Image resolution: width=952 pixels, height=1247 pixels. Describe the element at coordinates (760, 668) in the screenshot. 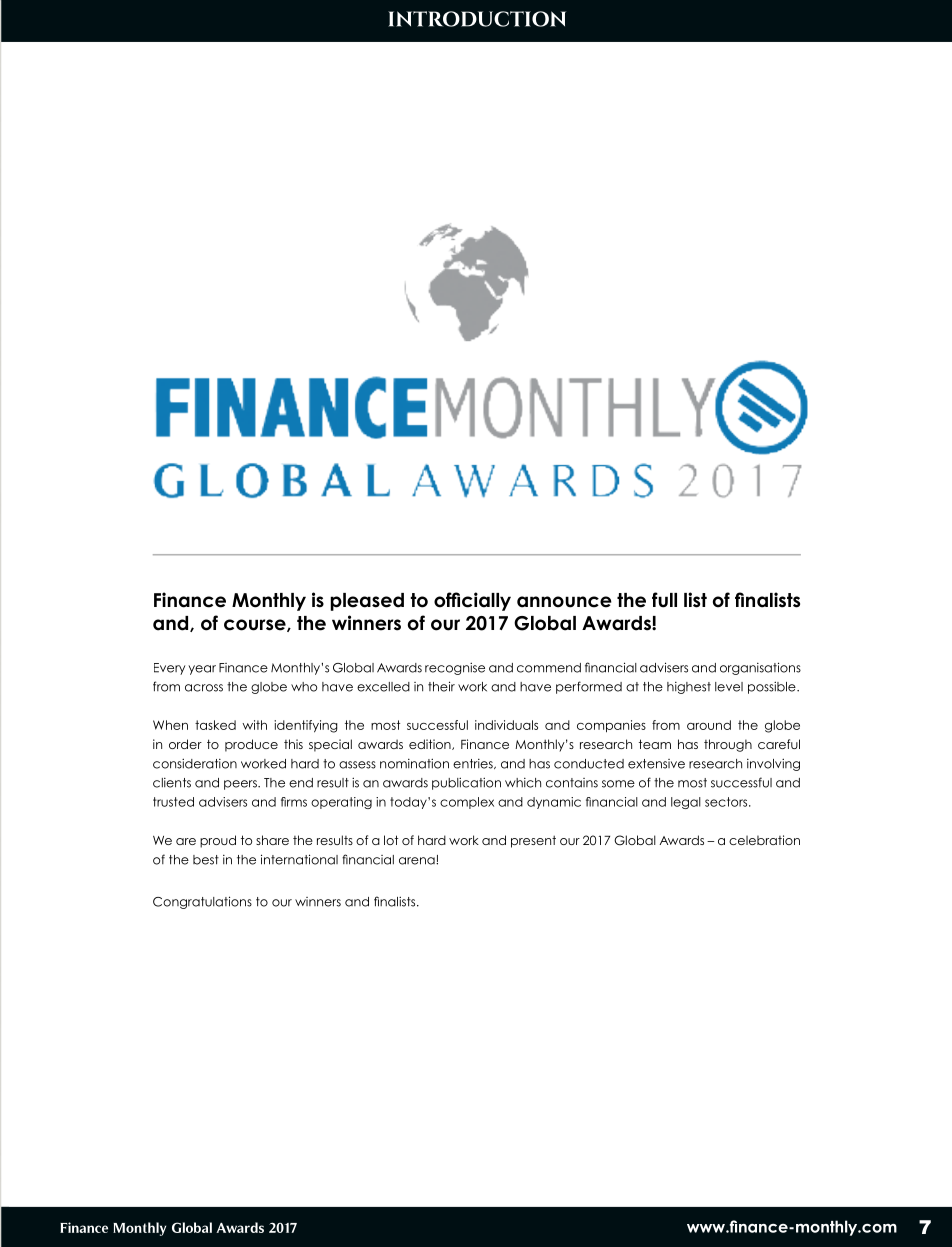

I see `organisations` at that location.
